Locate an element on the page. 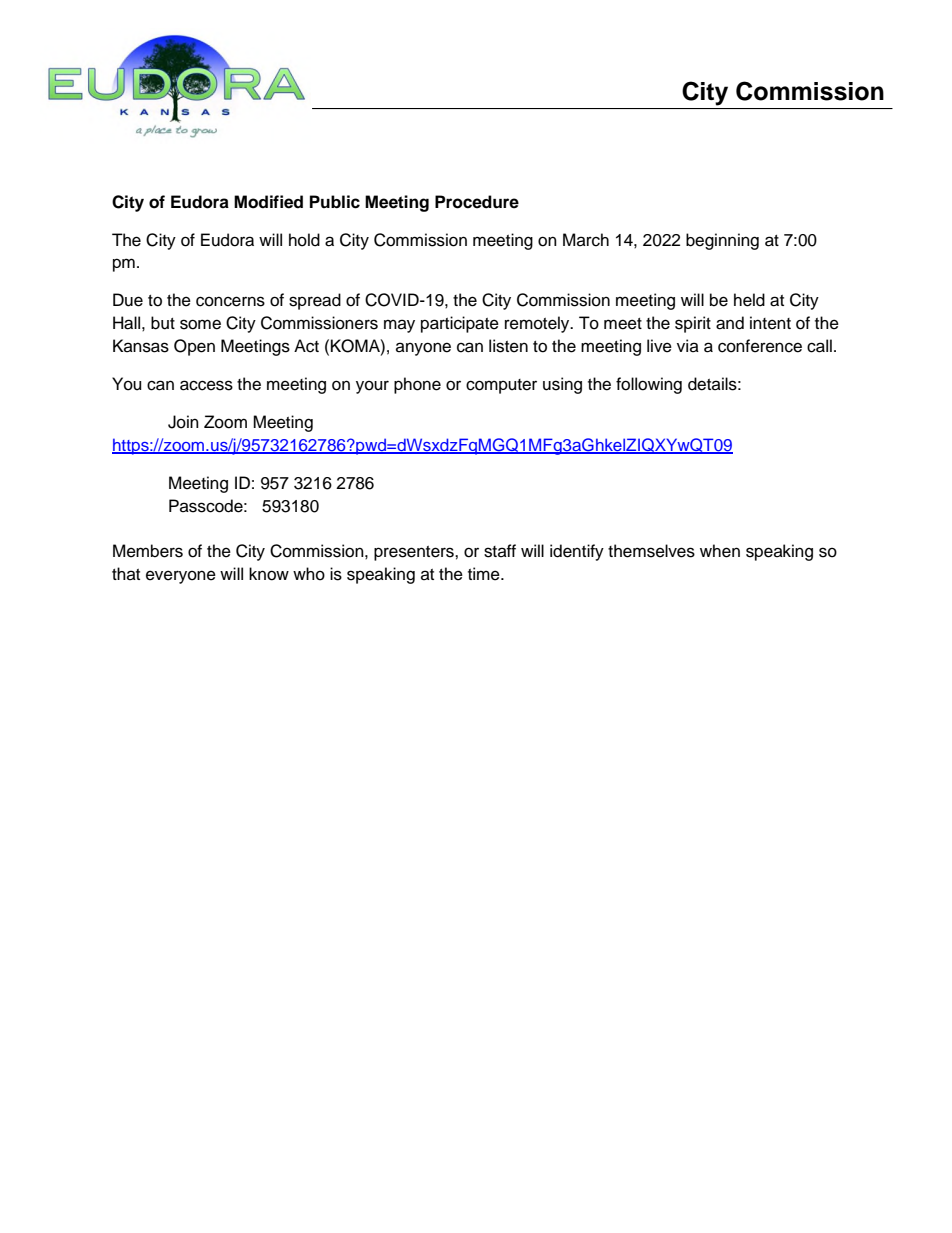 Image resolution: width=952 pixels, height=1233 pixels. computer is located at coordinates (501, 386).
